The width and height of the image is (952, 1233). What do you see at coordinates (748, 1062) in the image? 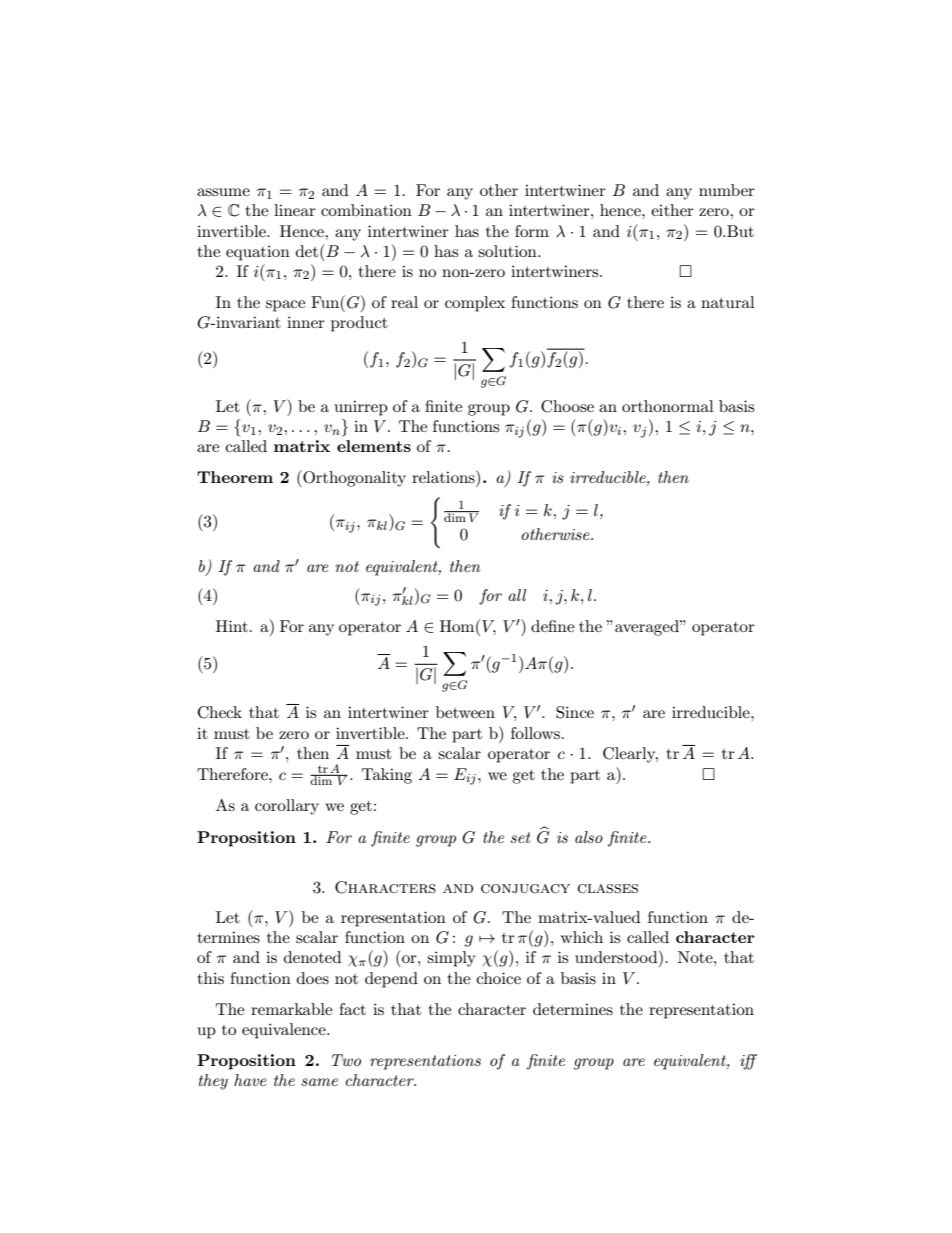
I see `iff` at bounding box center [748, 1062].
